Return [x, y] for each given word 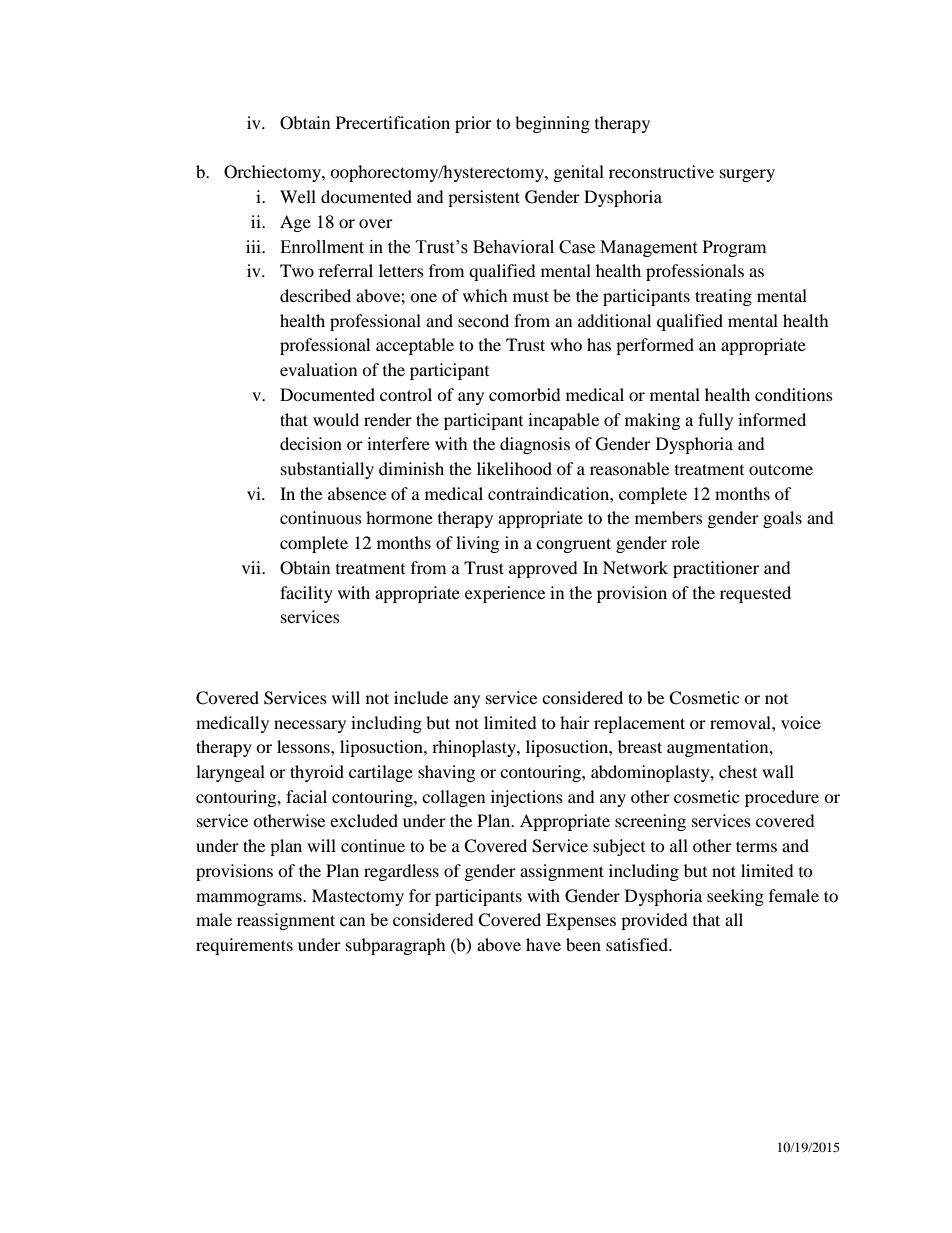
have [543, 944]
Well [298, 196]
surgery [747, 175]
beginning [552, 124]
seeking [735, 897]
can [352, 921]
